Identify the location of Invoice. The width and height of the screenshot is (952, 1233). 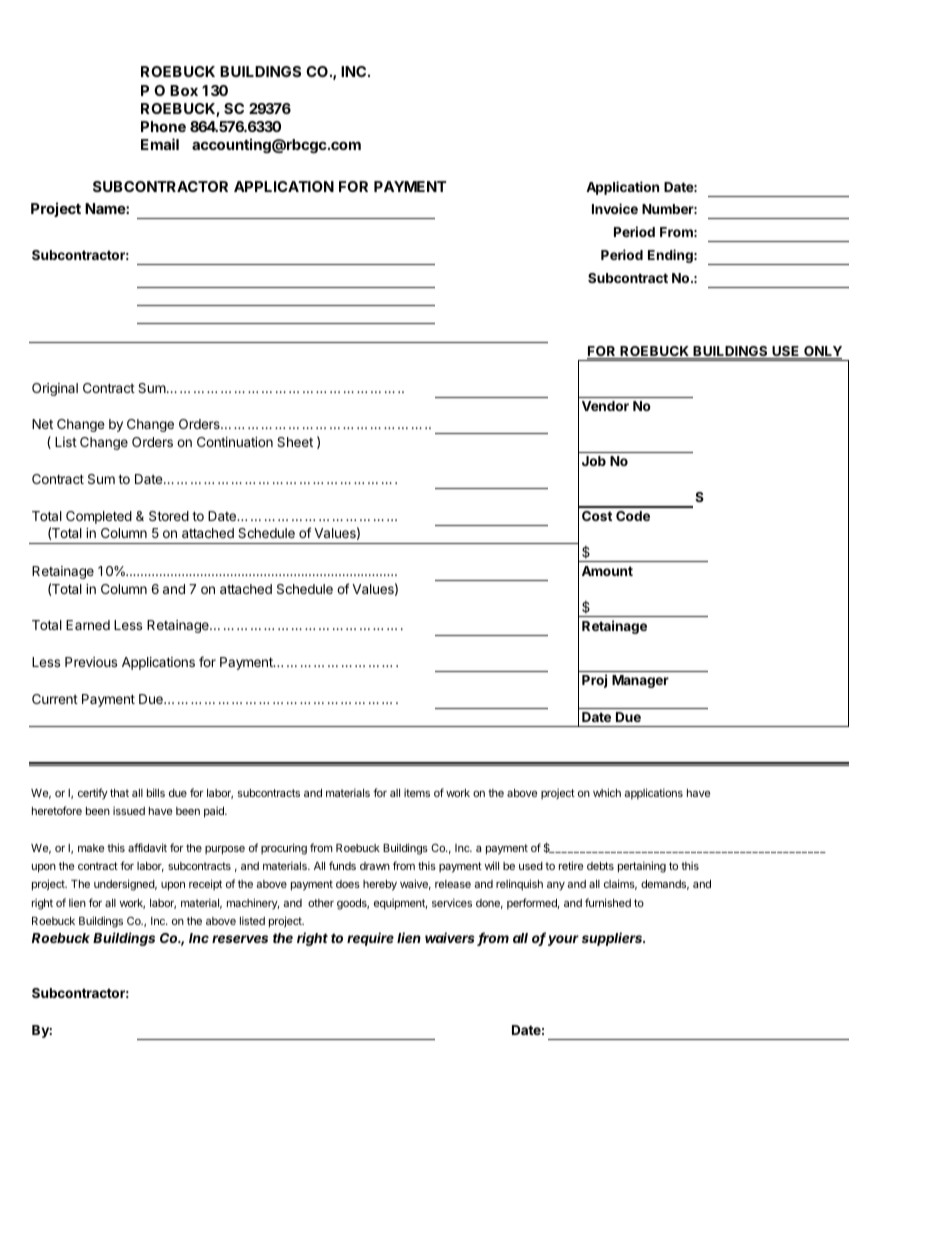
(615, 208).
